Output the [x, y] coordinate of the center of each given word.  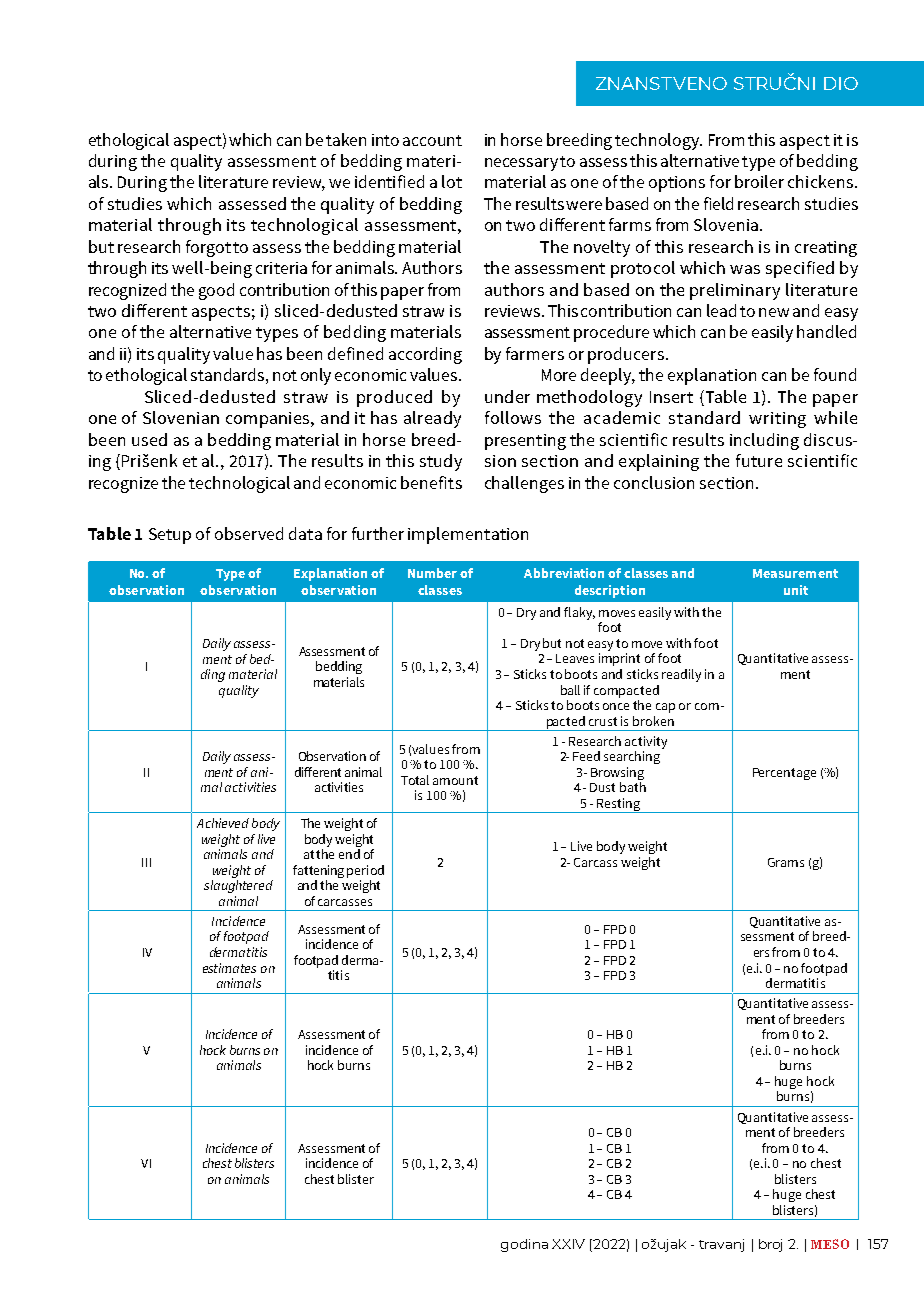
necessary [523, 164]
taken [346, 139]
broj [770, 1245]
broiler [759, 181]
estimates [229, 968]
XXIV [568, 1244]
